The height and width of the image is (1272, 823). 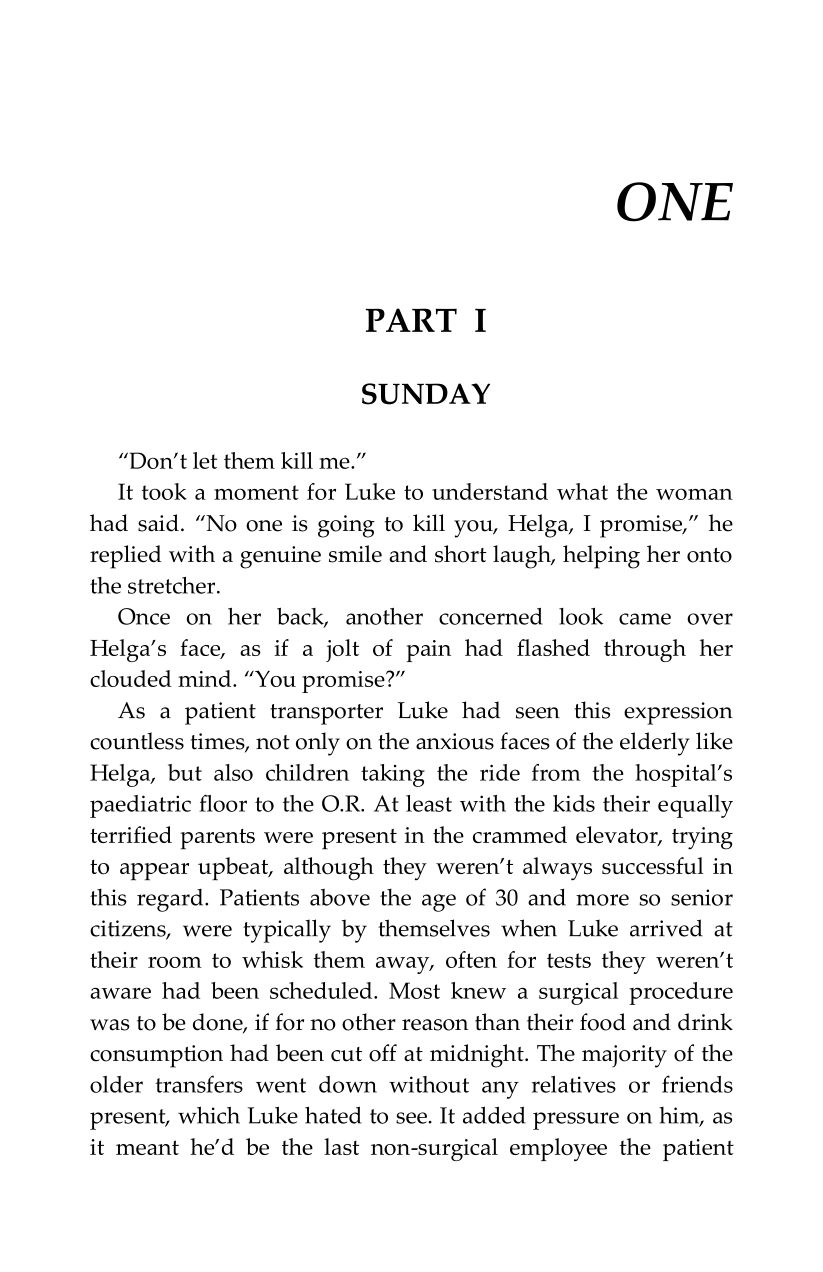 What do you see at coordinates (154, 872) in the image?
I see `appear` at bounding box center [154, 872].
